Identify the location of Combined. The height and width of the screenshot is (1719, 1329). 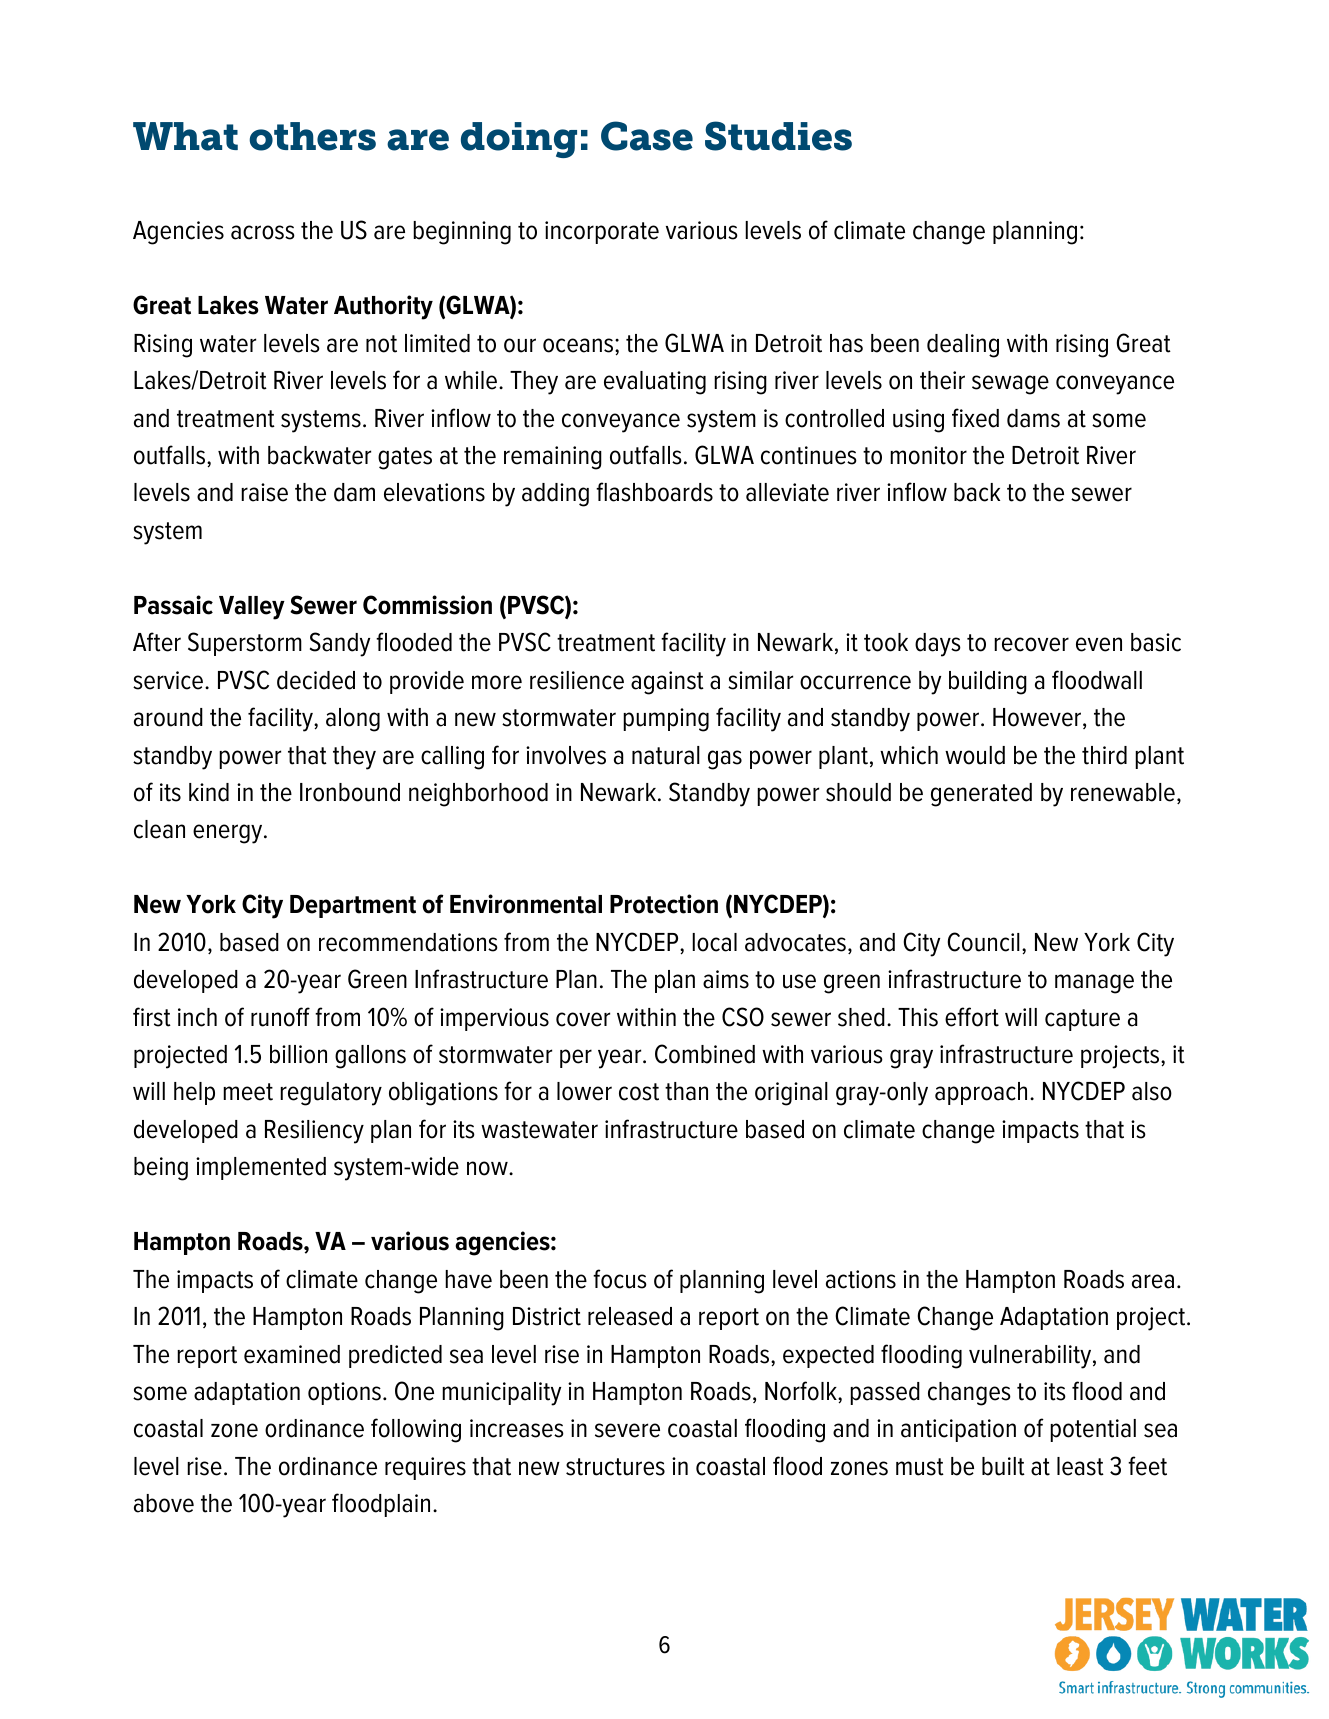
(705, 1054).
